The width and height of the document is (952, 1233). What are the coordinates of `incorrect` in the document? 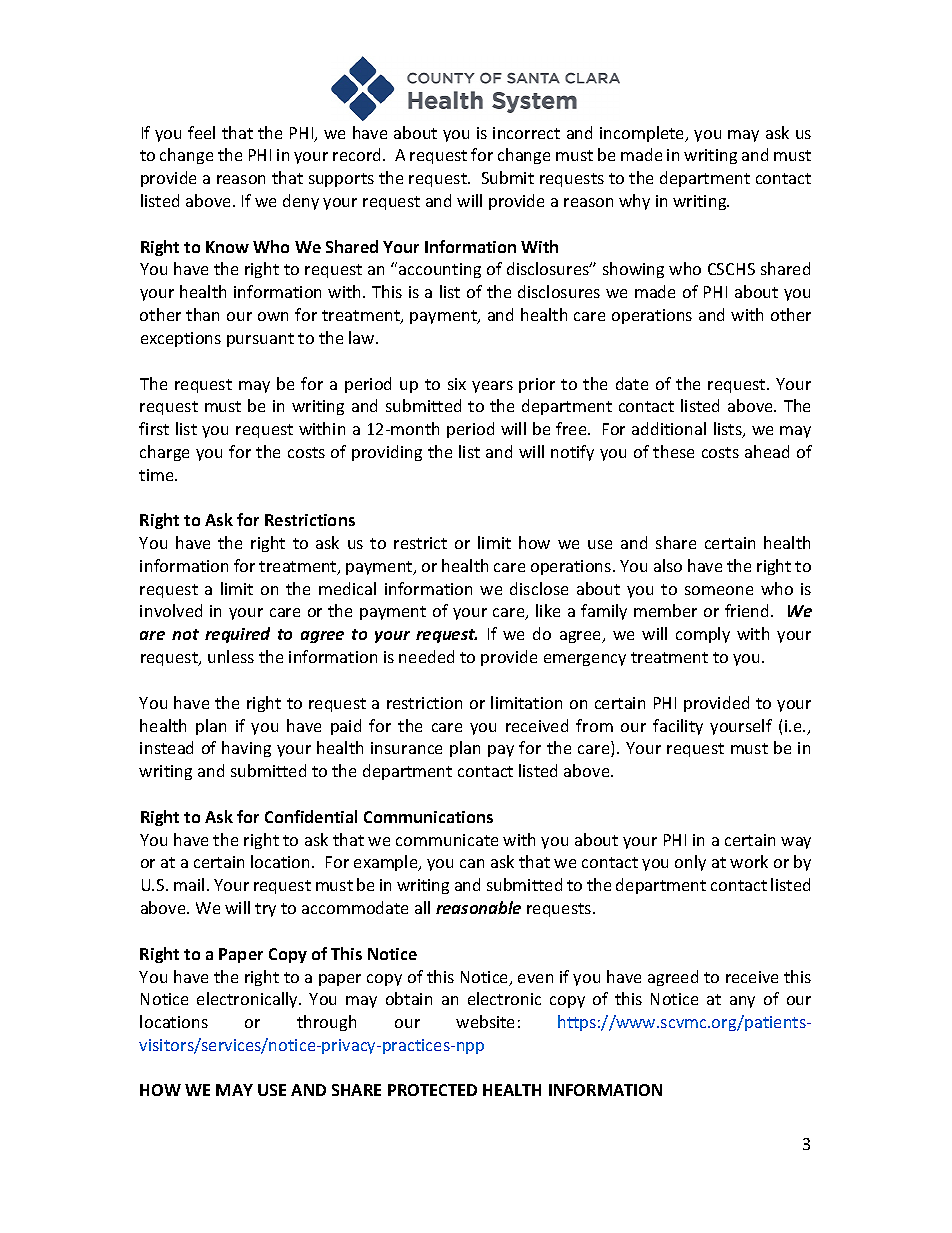 It's located at (526, 133).
